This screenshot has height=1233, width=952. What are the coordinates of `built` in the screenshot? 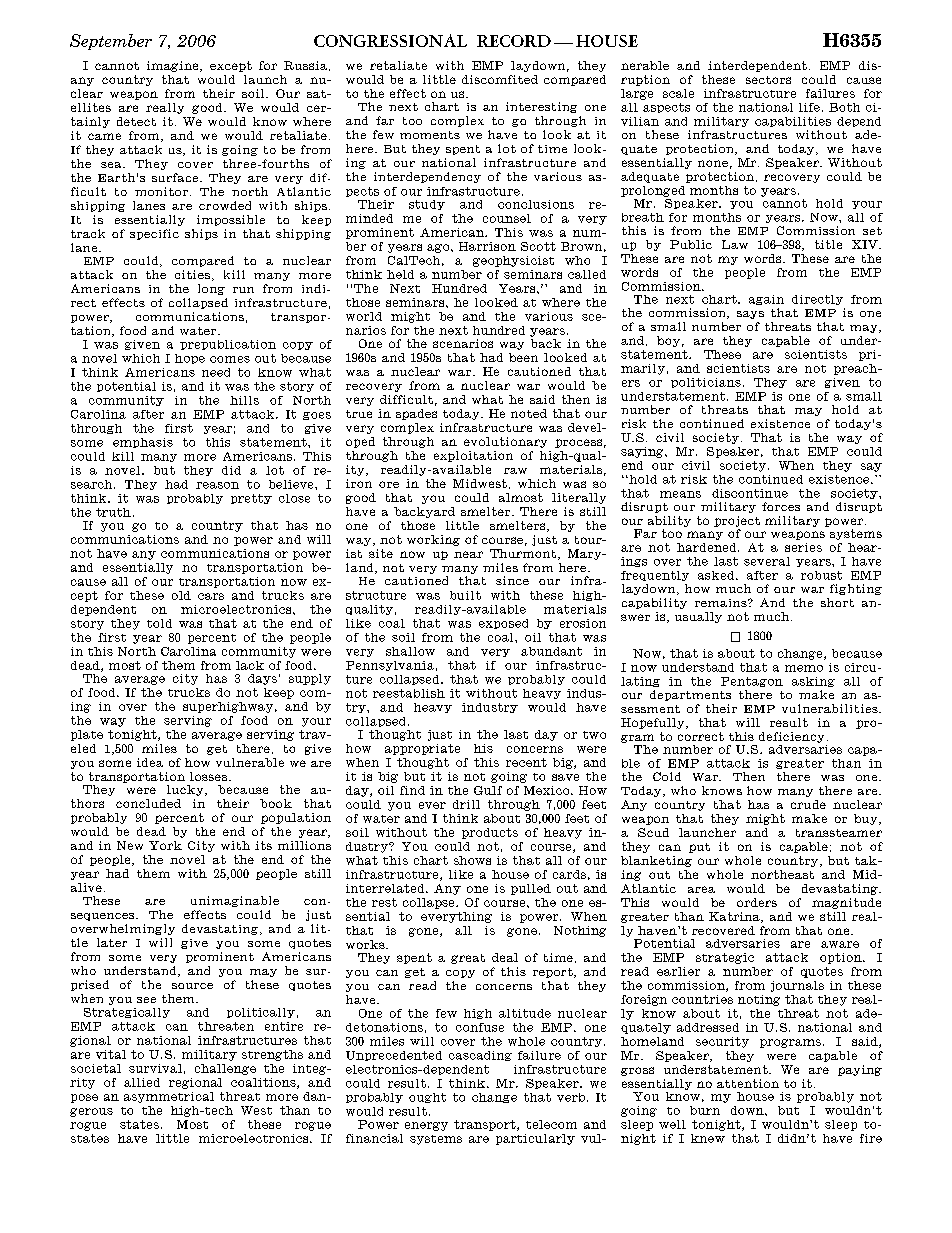 It's located at (465, 595).
